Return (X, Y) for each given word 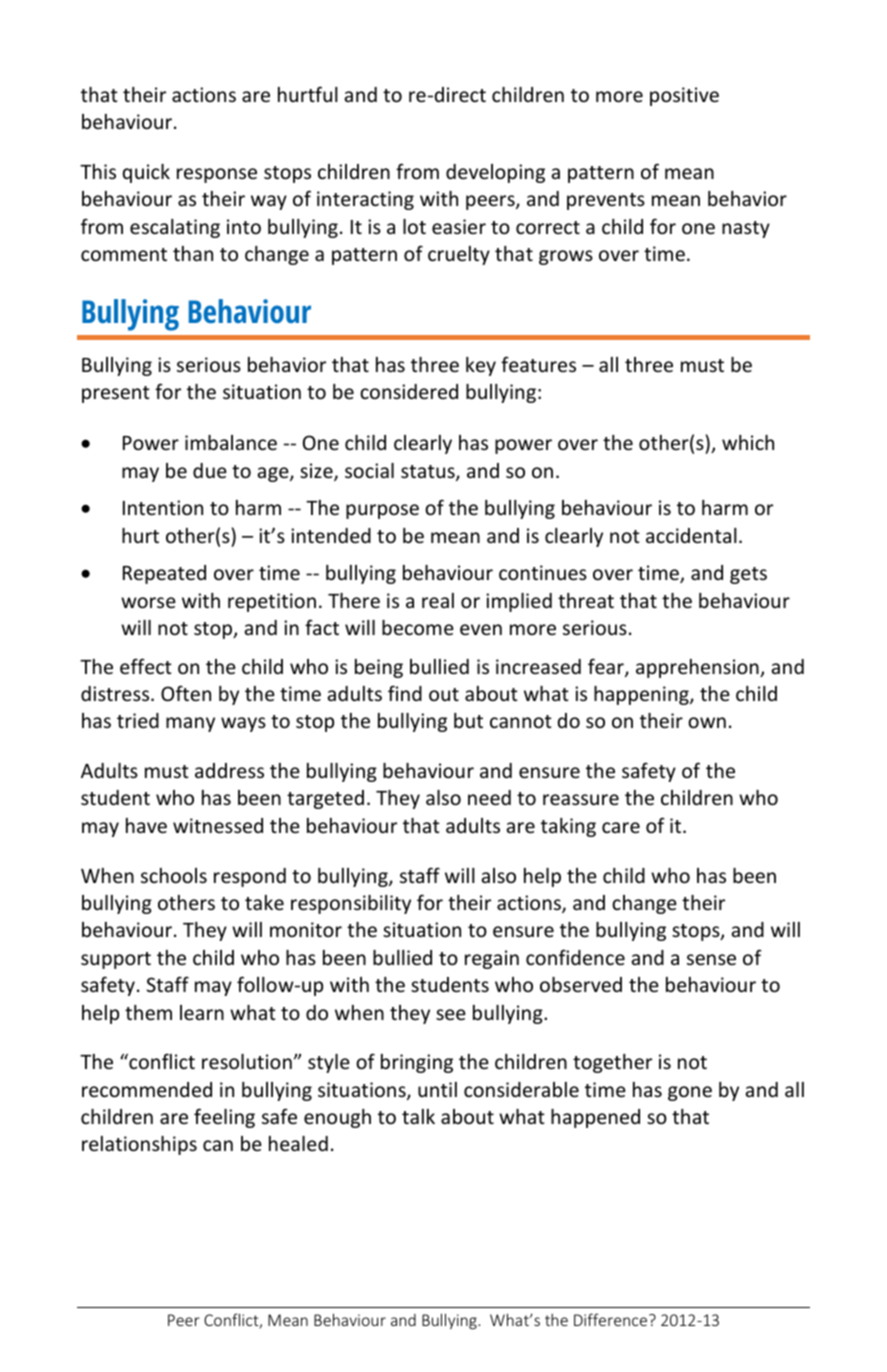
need (489, 797)
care (621, 827)
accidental (691, 535)
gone (690, 1093)
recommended (147, 1089)
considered (409, 391)
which (748, 442)
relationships (139, 1145)
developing (495, 173)
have (146, 825)
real (438, 600)
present (116, 394)
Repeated (164, 574)
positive (684, 96)
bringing (417, 1063)
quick (146, 173)
